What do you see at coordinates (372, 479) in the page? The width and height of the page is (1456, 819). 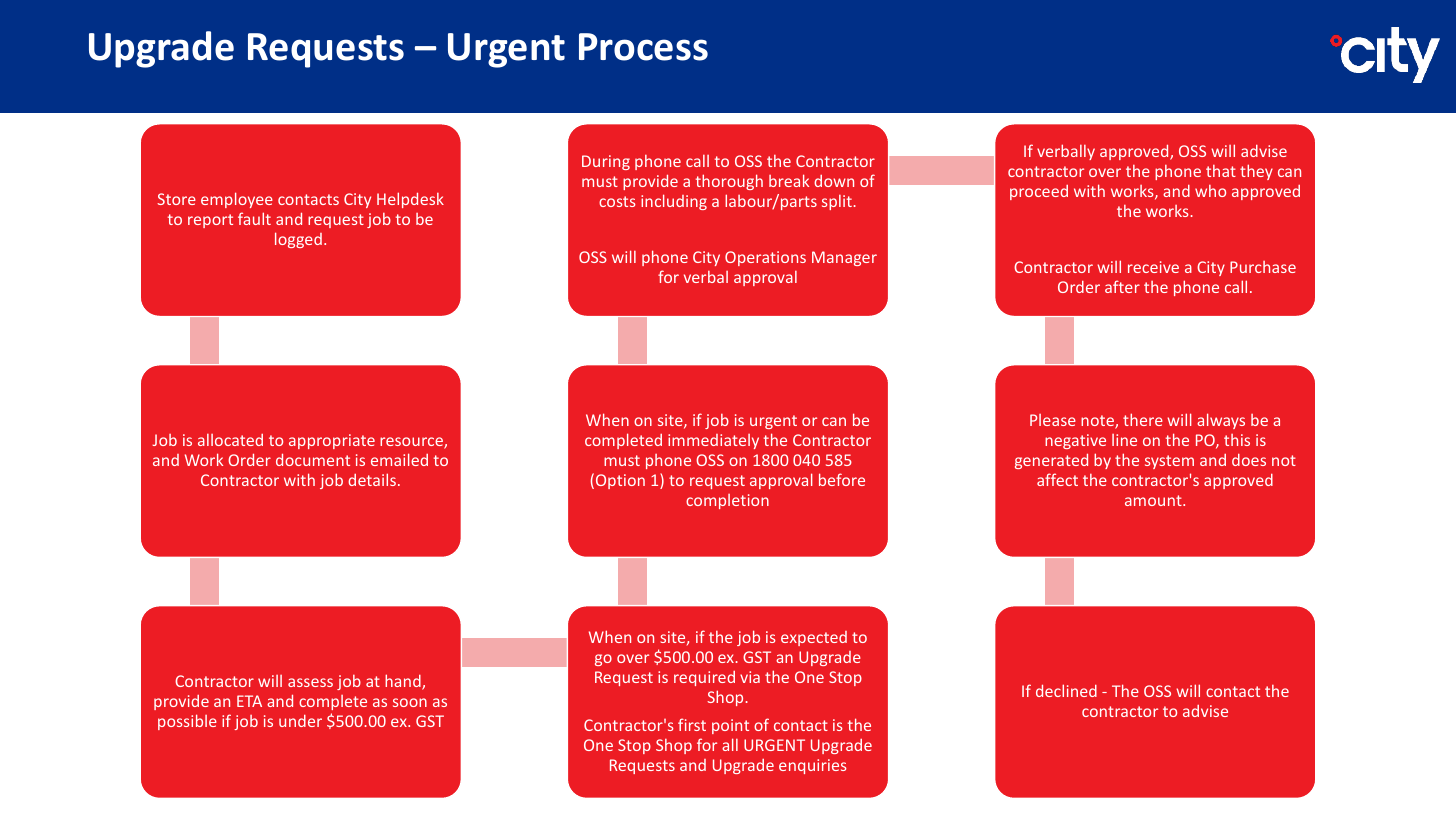 I see `details` at bounding box center [372, 479].
